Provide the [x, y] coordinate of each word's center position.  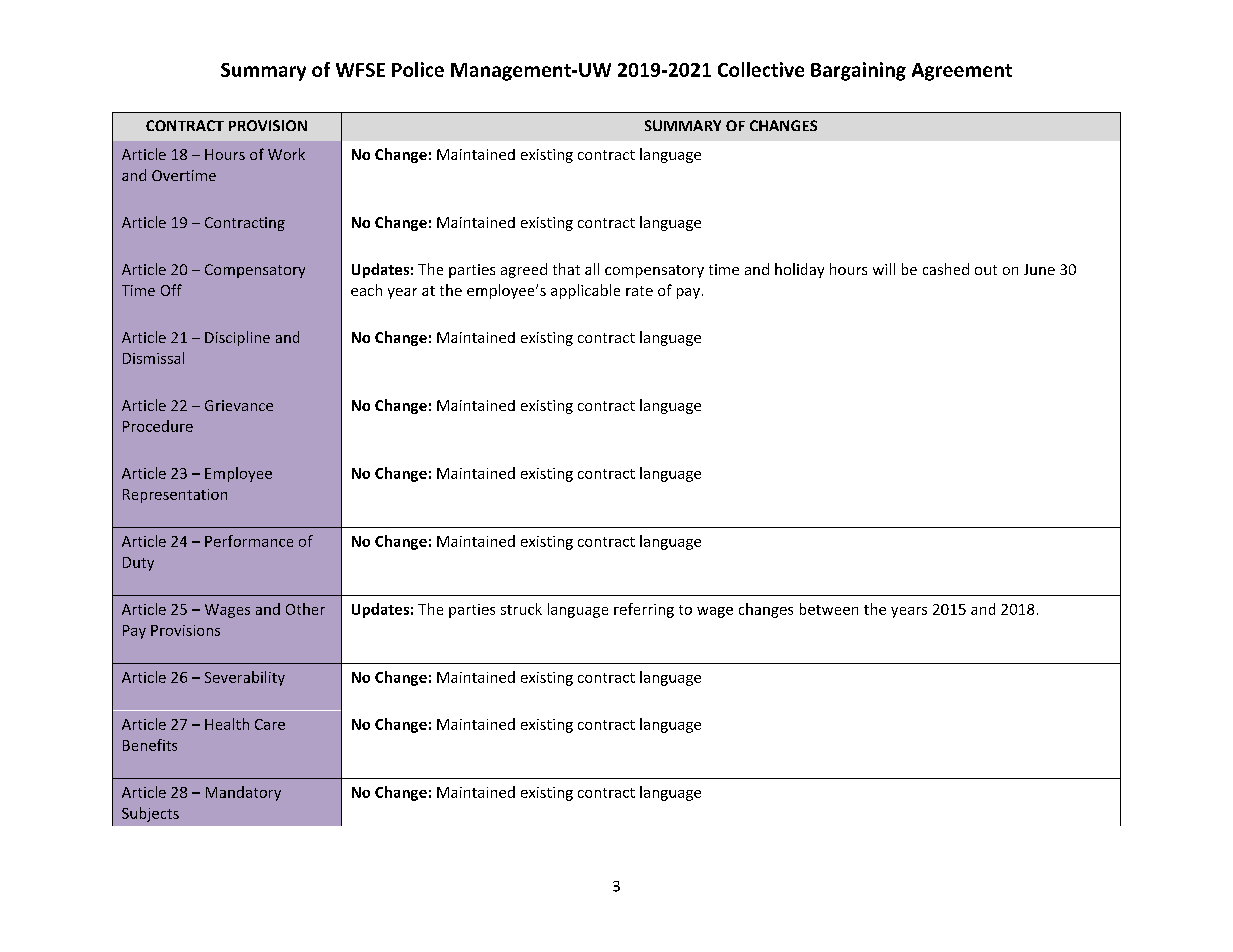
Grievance [239, 405]
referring [644, 610]
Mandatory [243, 793]
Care [270, 724]
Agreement [962, 72]
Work [286, 154]
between [829, 609]
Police [418, 69]
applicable [585, 291]
